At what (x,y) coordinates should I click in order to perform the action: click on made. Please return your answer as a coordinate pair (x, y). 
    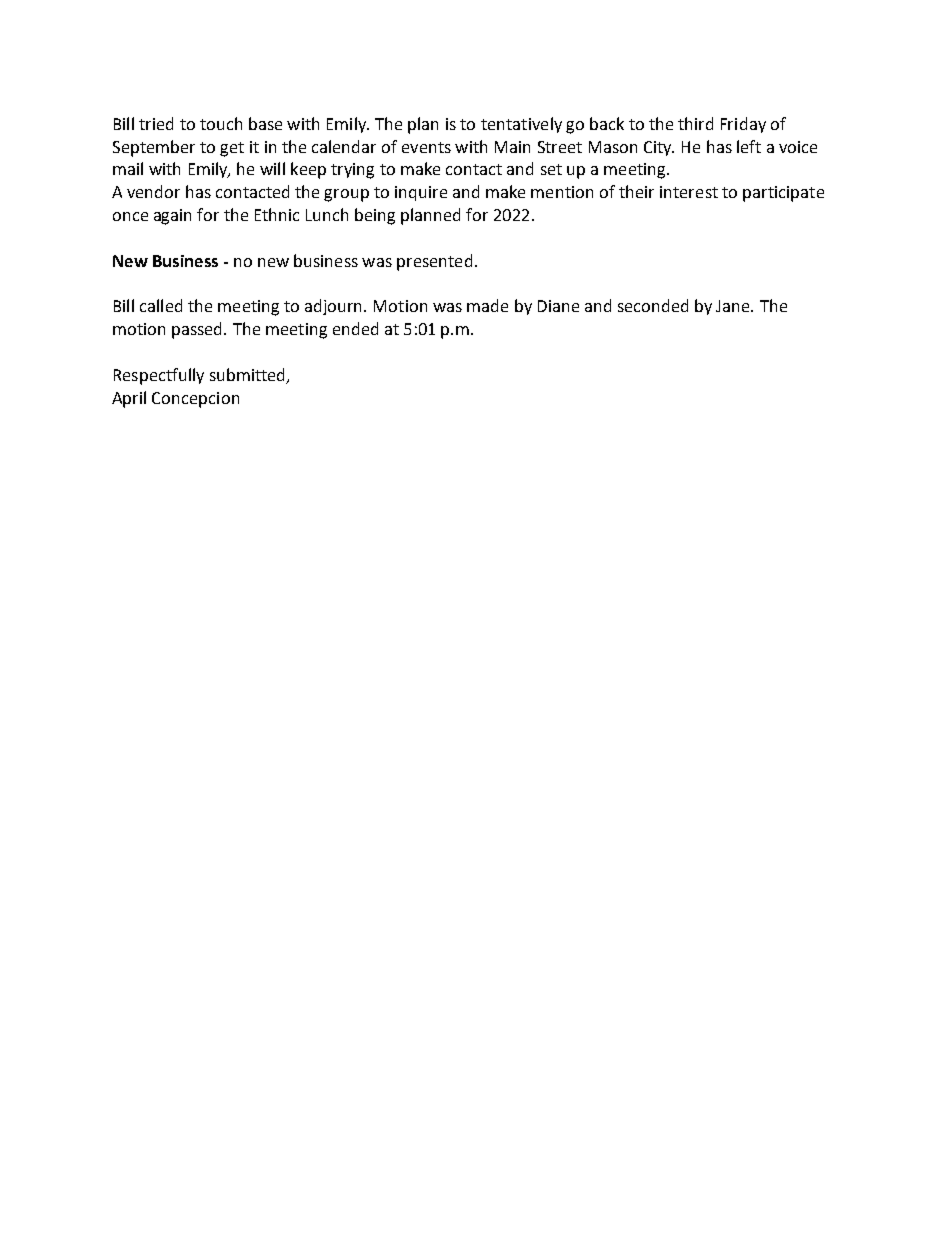
    Looking at the image, I should click on (487, 305).
